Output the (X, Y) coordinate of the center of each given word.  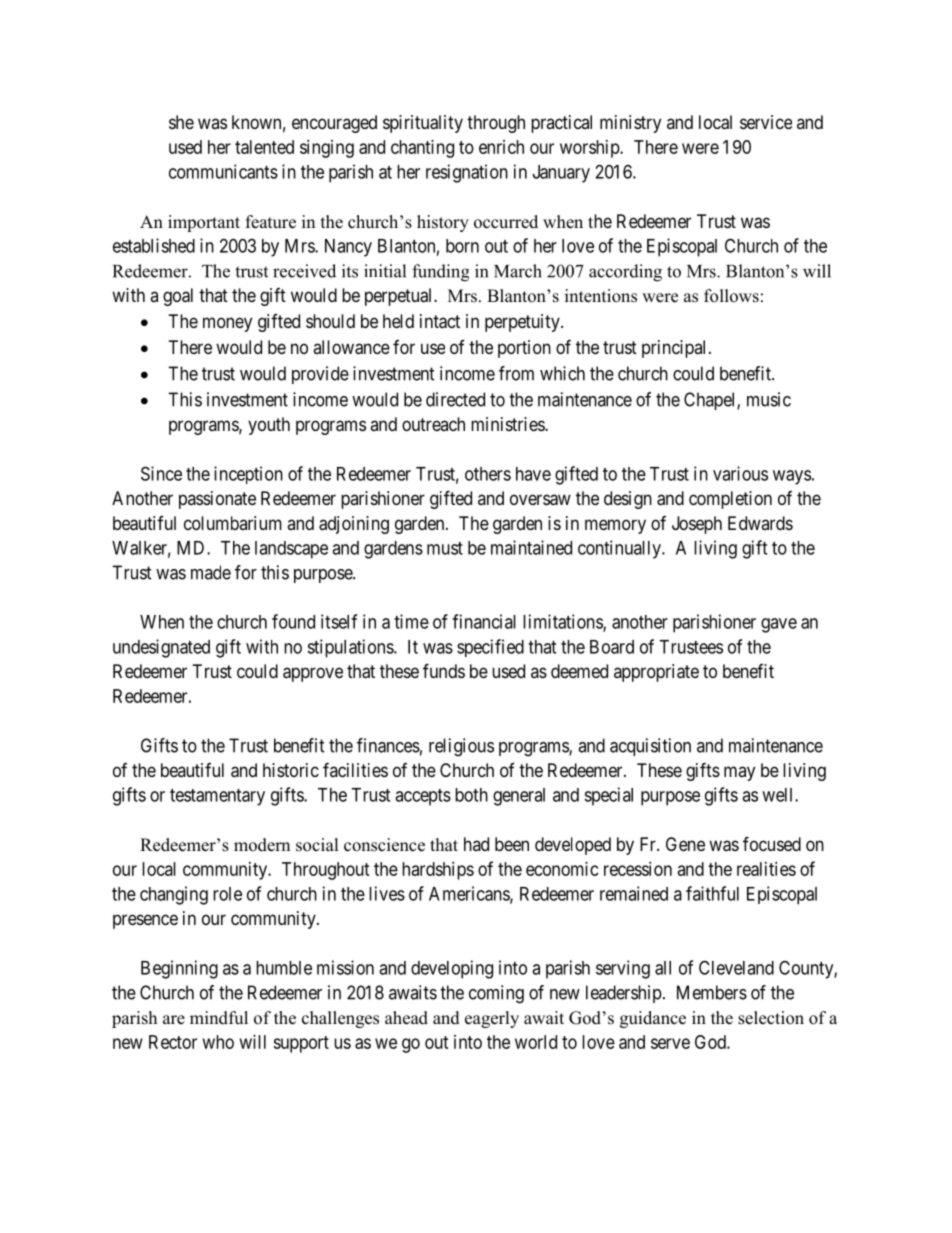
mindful (219, 1018)
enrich (501, 147)
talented (264, 147)
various (740, 473)
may (739, 773)
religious (461, 747)
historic (291, 770)
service (766, 122)
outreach (433, 424)
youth (269, 426)
